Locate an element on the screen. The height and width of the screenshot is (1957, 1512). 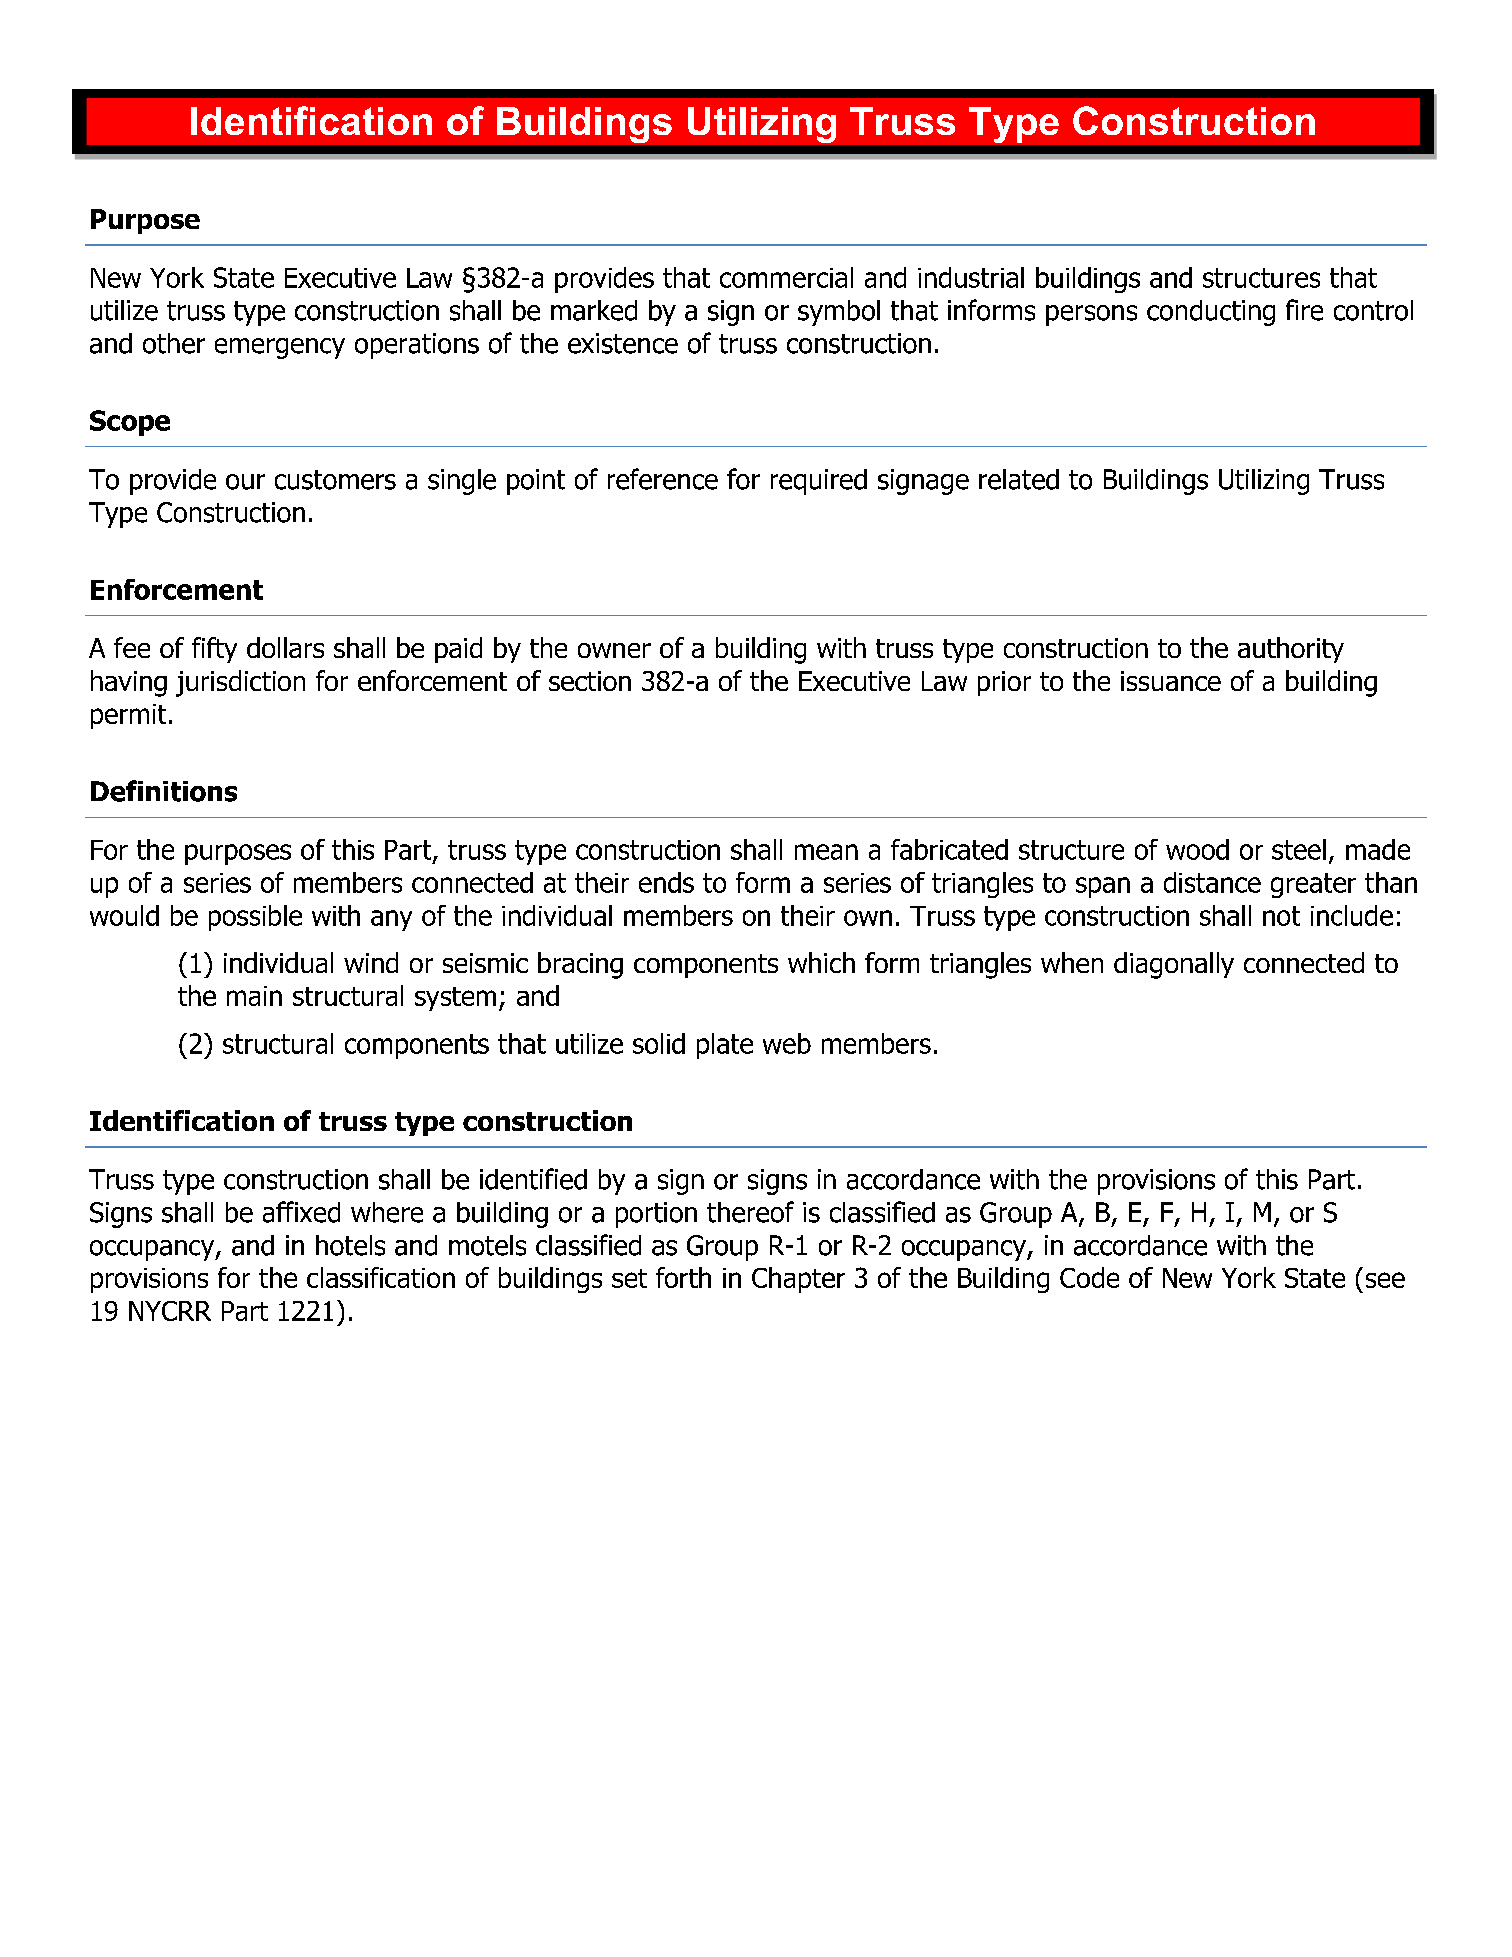
conducting is located at coordinates (1211, 313).
